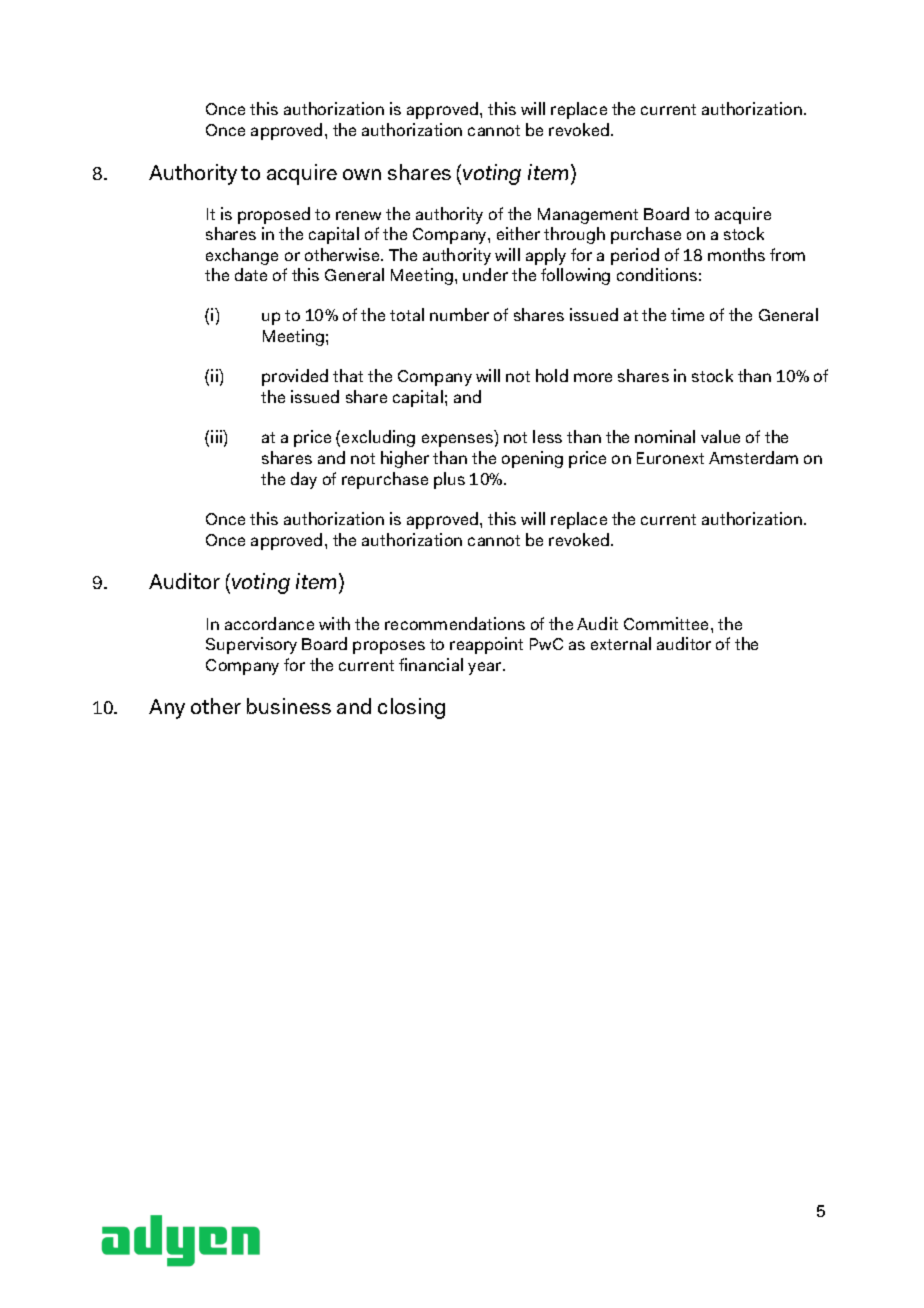 The image size is (924, 1308). What do you see at coordinates (459, 314) in the document?
I see `number` at bounding box center [459, 314].
